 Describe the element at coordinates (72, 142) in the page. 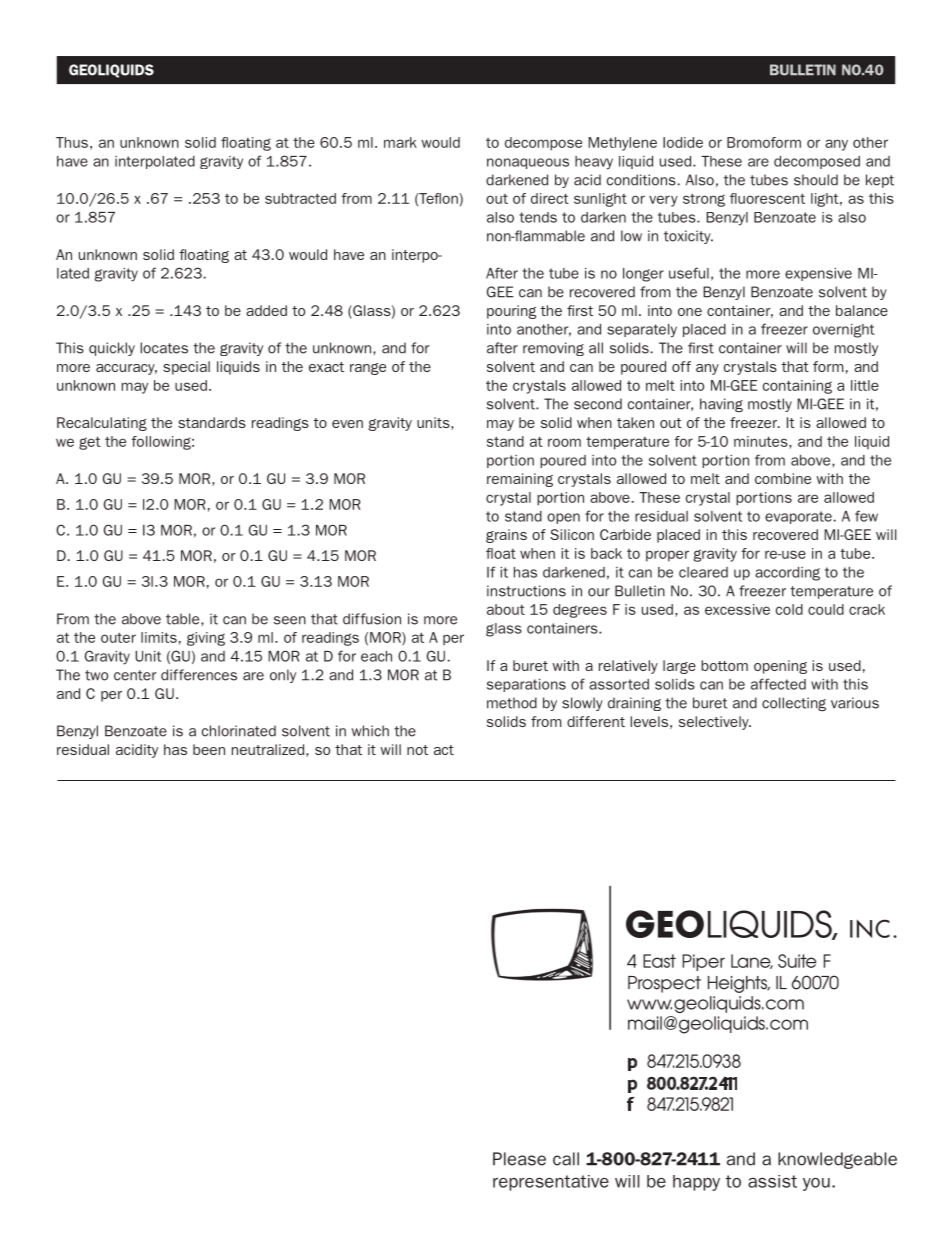

I see `Thus` at that location.
